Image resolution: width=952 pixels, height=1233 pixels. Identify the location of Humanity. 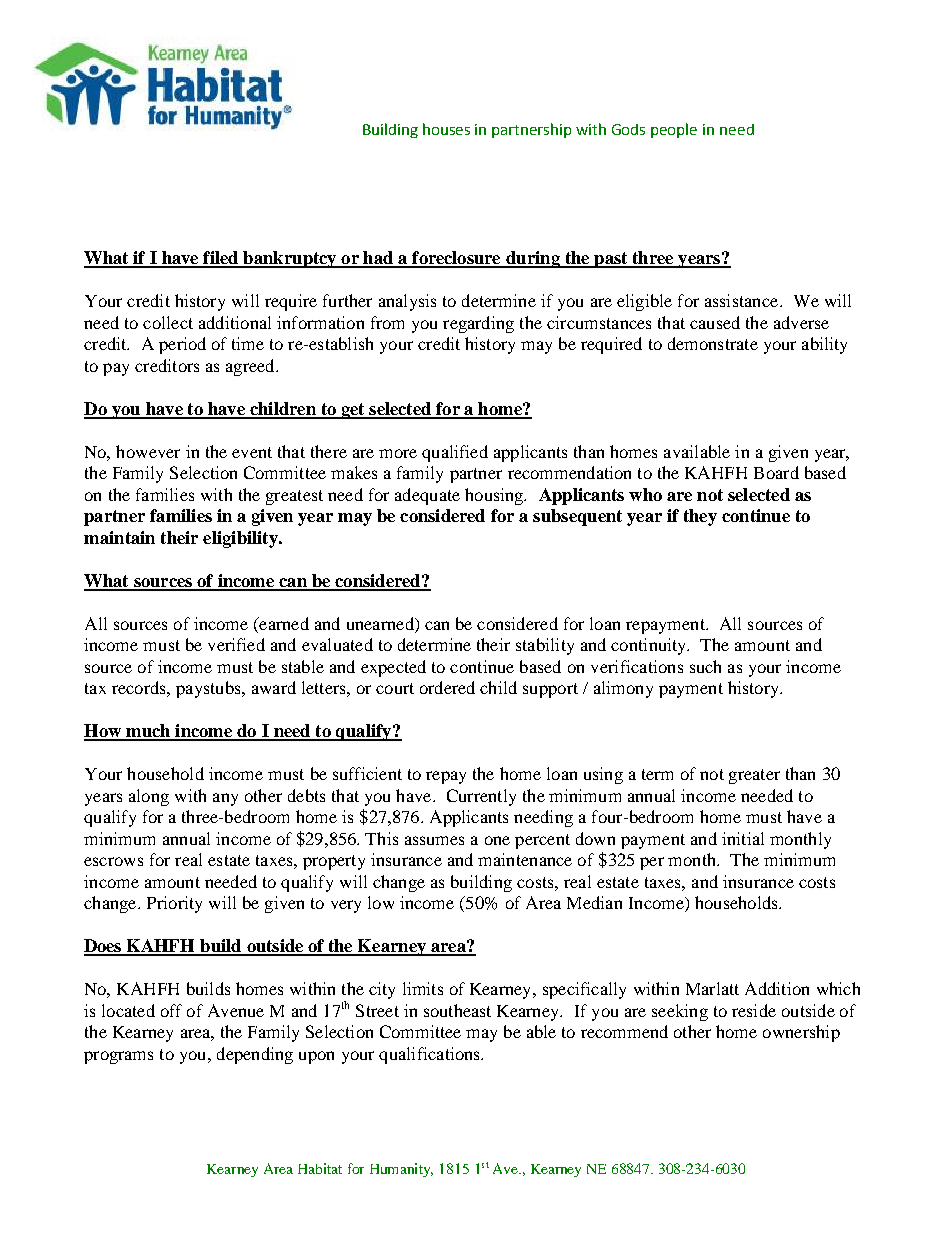
(401, 1170).
